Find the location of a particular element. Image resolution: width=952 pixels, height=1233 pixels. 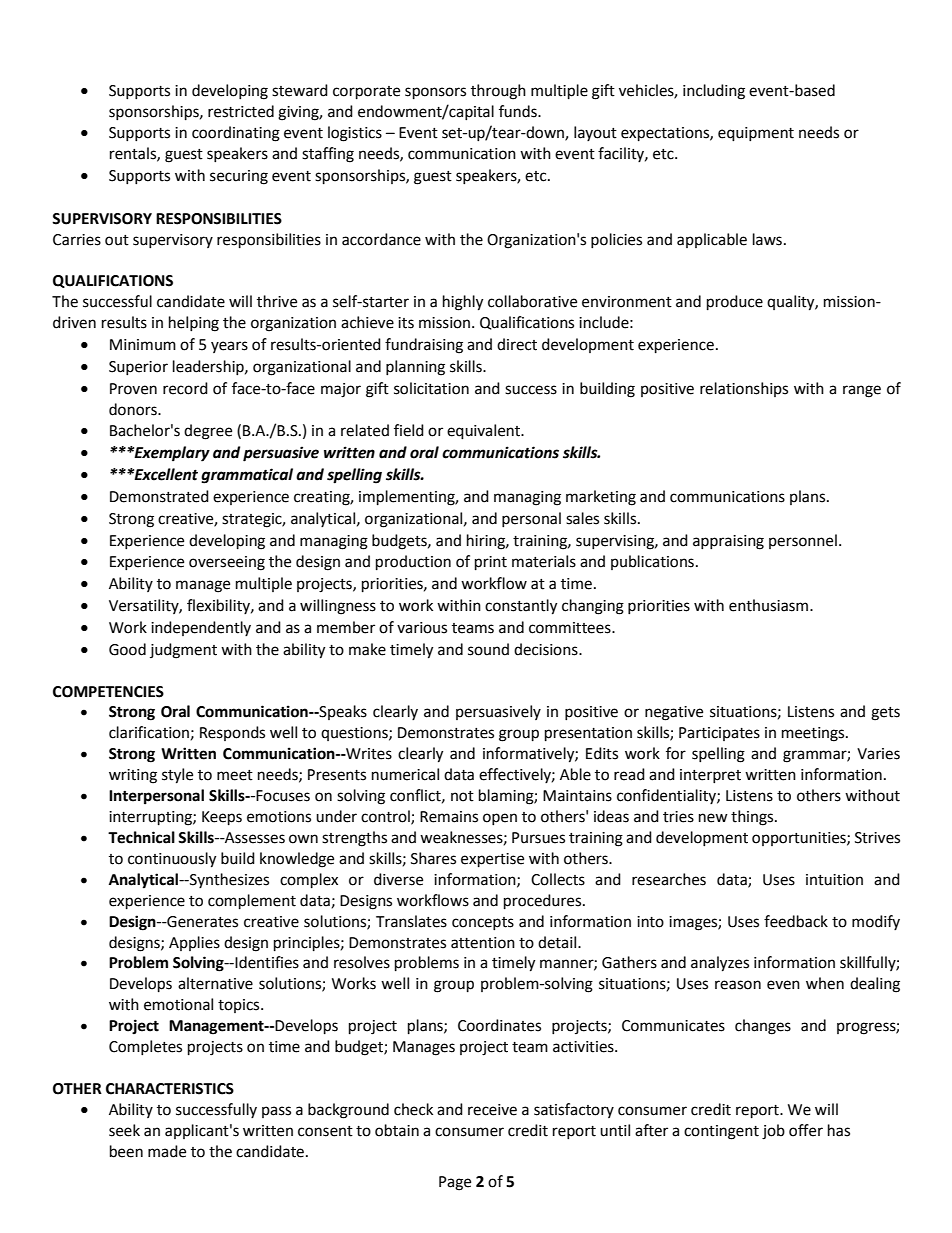

not is located at coordinates (462, 796).
